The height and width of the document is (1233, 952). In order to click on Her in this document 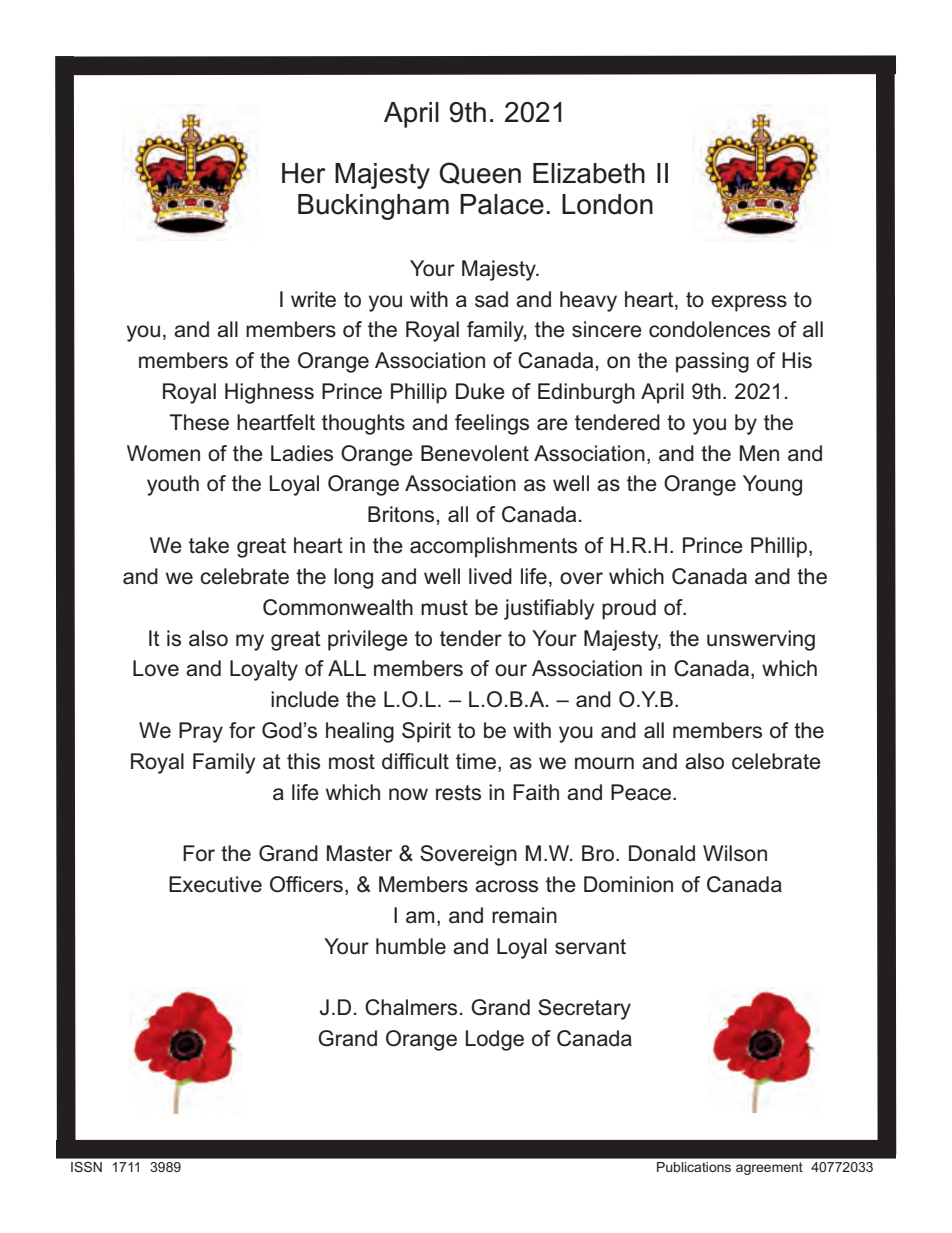, I will do `click(304, 173)`.
